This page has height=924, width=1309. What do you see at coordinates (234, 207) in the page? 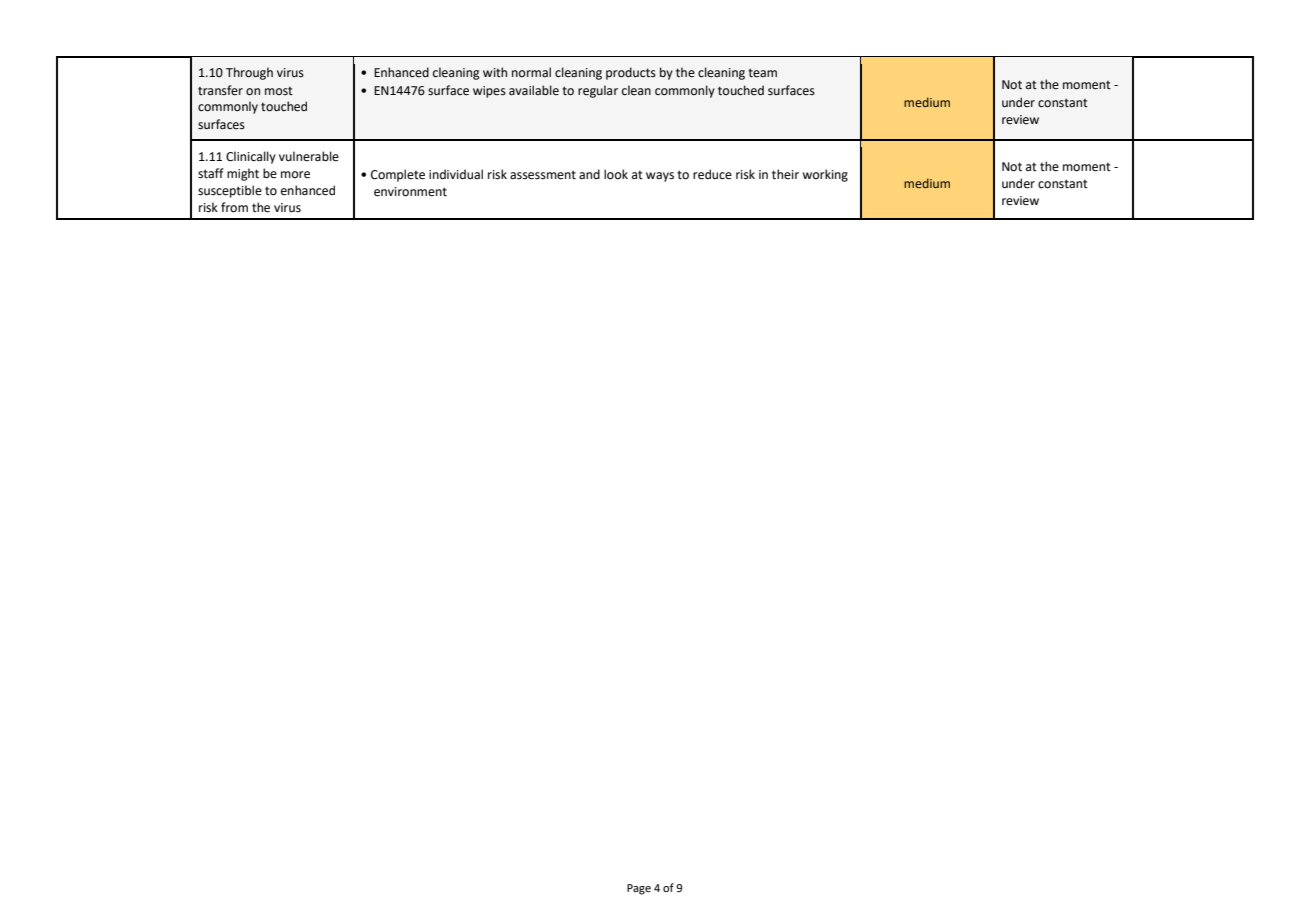
I see `from` at bounding box center [234, 207].
